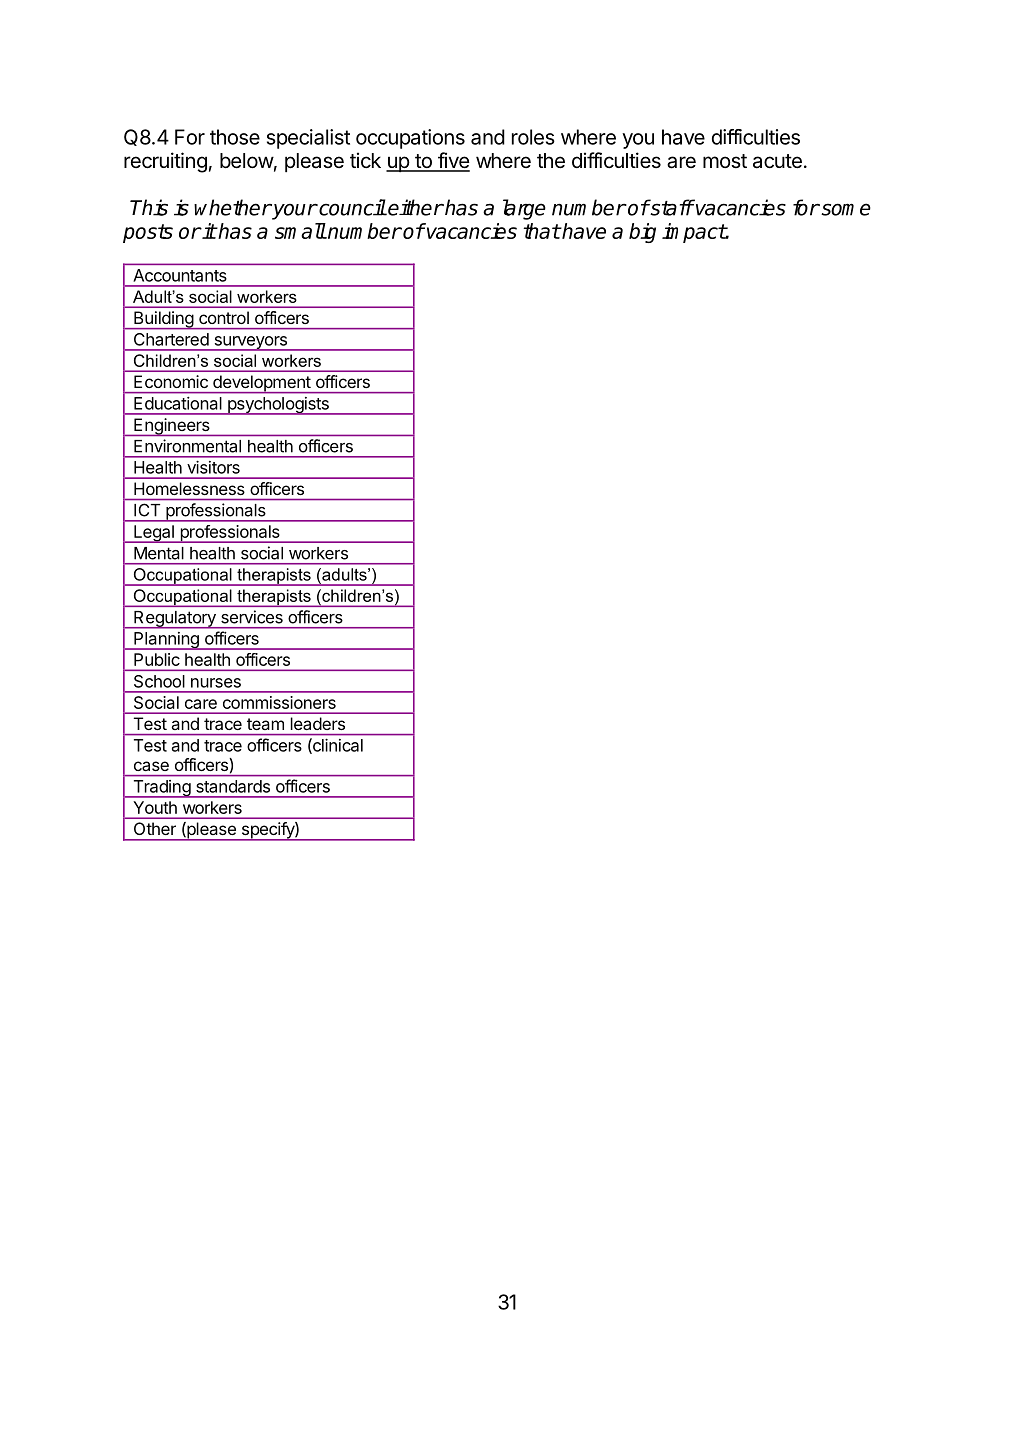 The image size is (1017, 1439). What do you see at coordinates (261, 384) in the screenshot?
I see `development` at bounding box center [261, 384].
